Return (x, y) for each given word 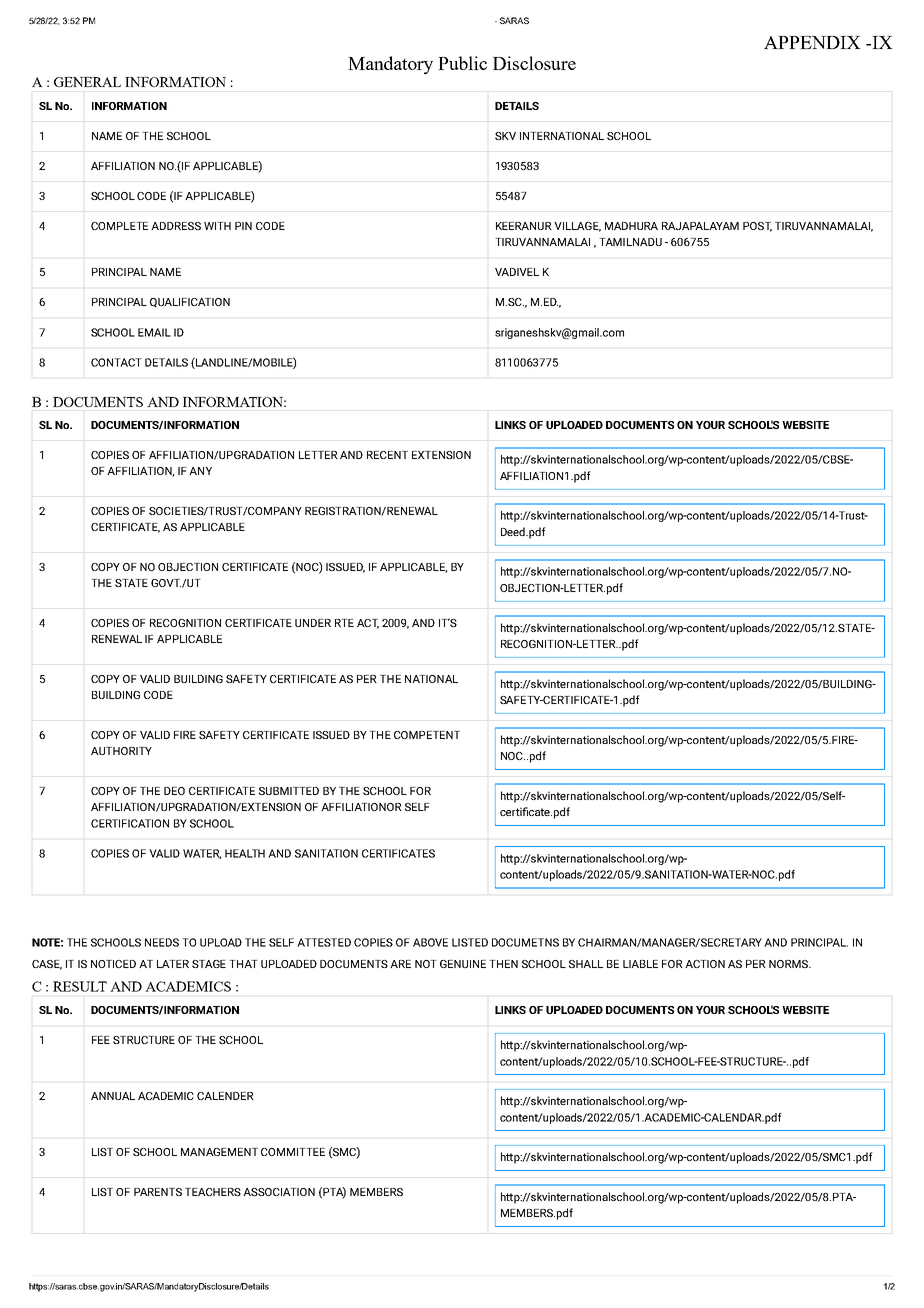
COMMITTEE (293, 1152)
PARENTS (158, 1192)
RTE (344, 623)
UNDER (313, 623)
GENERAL (87, 82)
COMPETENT (427, 735)
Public (462, 63)
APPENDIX (812, 42)
